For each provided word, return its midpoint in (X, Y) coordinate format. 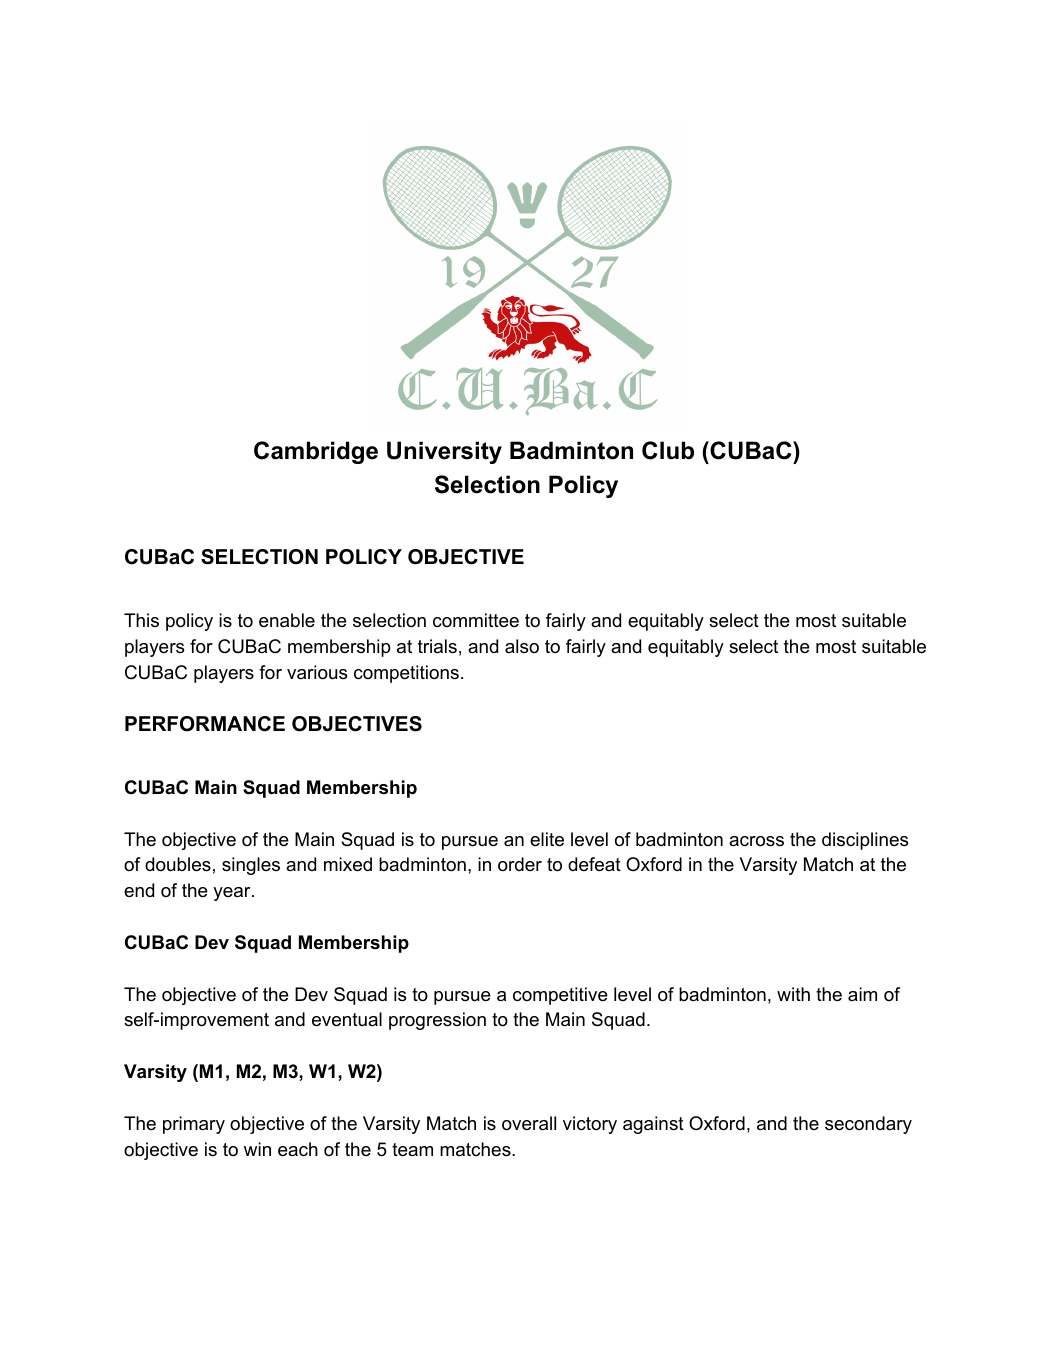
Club (668, 450)
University (444, 452)
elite (547, 839)
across (756, 841)
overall (529, 1123)
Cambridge (316, 452)
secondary (868, 1125)
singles (251, 866)
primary (194, 1125)
